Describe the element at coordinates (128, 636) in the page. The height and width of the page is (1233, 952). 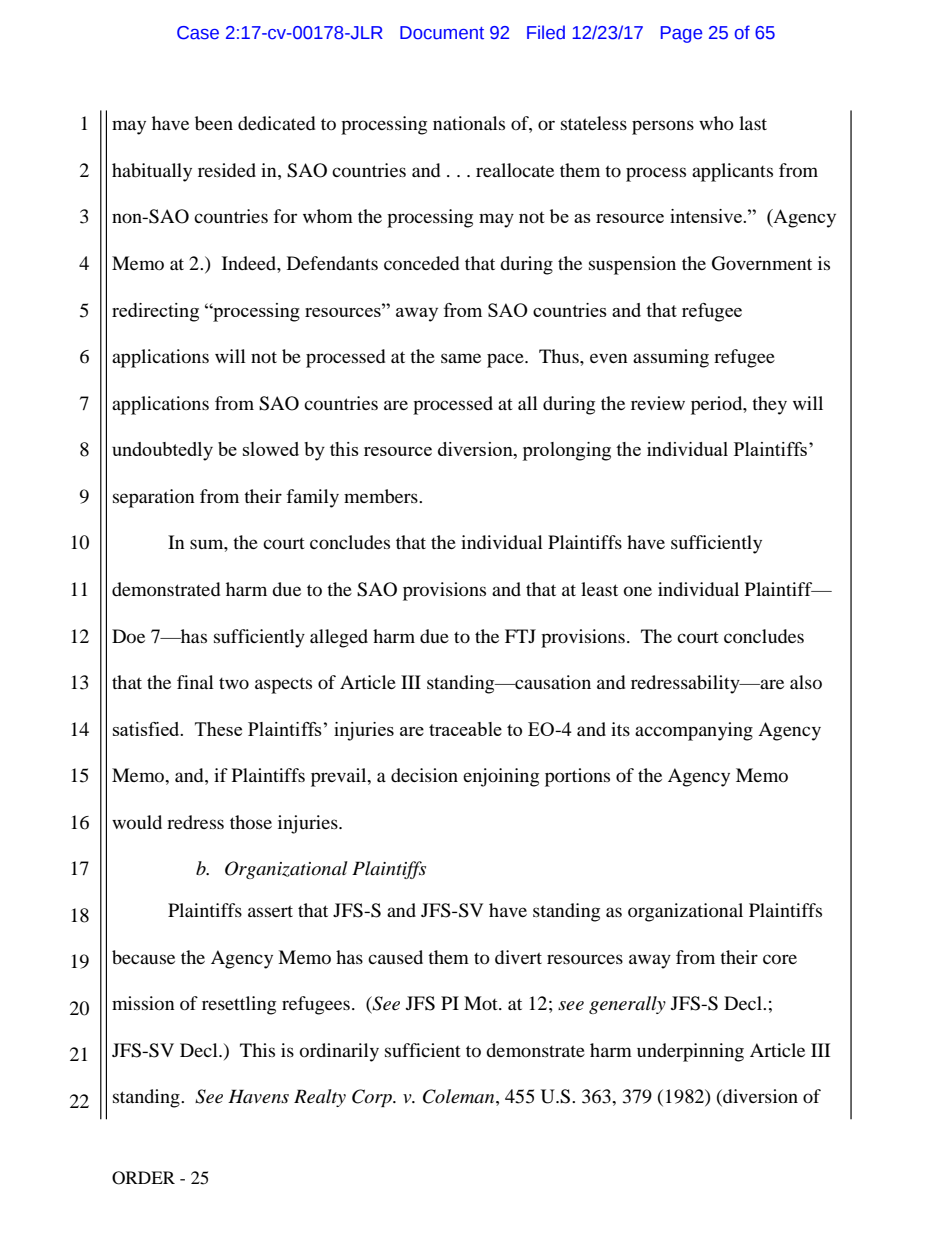
I see `Doe` at that location.
